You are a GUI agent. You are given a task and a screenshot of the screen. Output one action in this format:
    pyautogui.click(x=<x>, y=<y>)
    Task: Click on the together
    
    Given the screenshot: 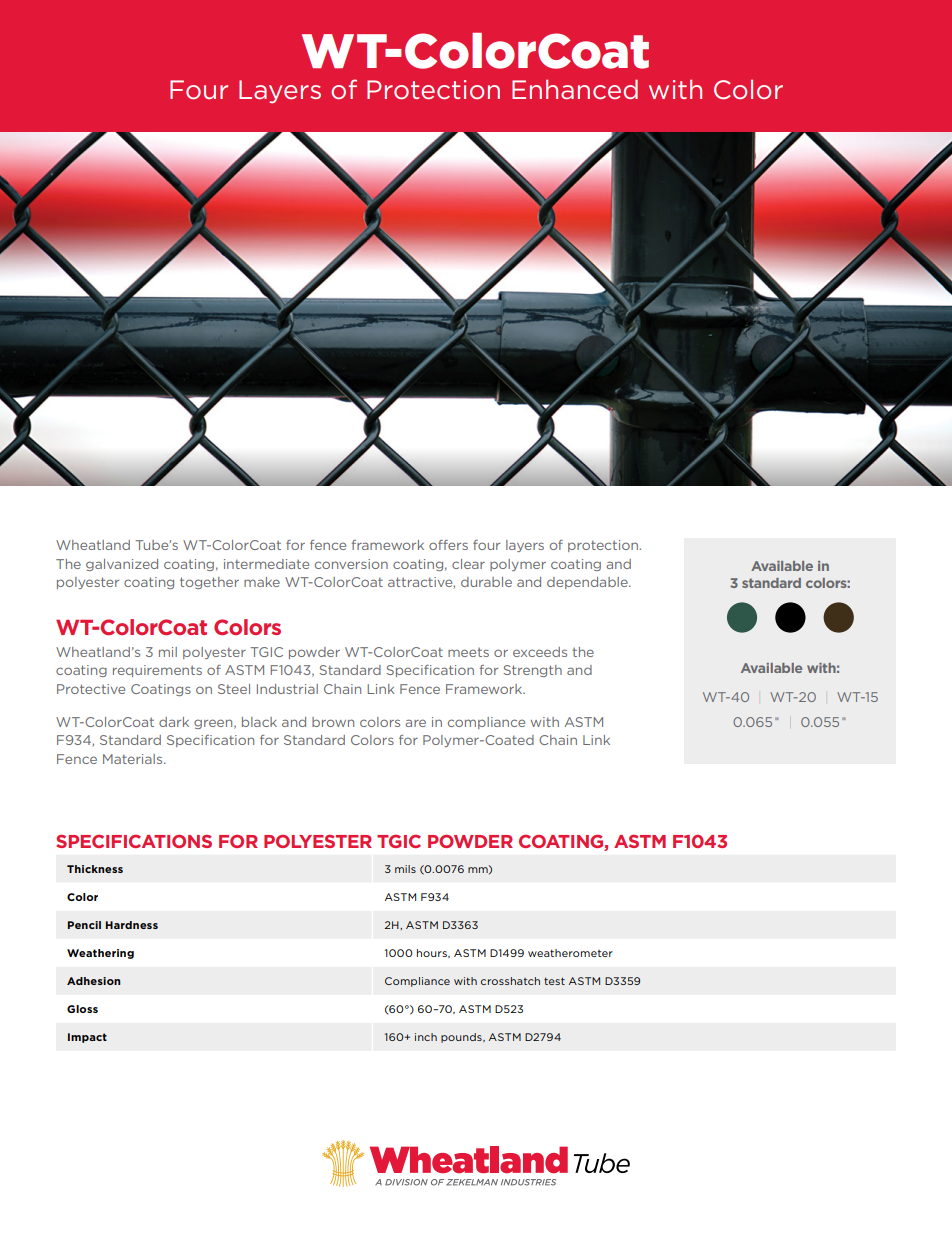 What is the action you would take?
    pyautogui.click(x=209, y=583)
